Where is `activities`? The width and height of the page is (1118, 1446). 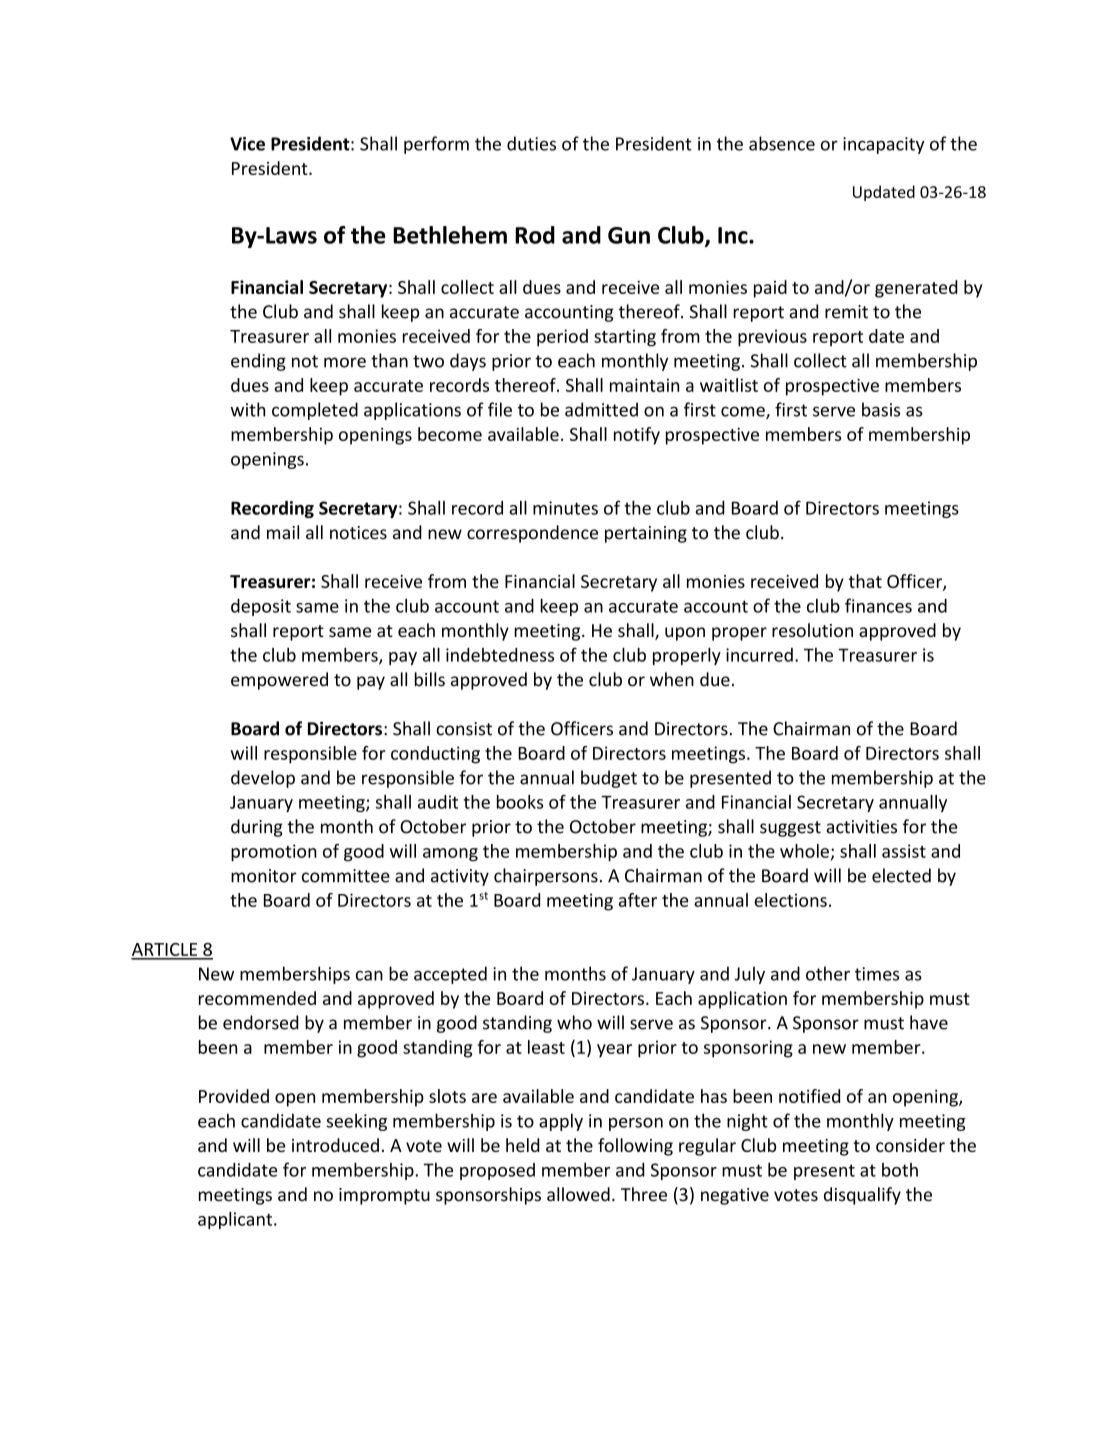 activities is located at coordinates (861, 827).
